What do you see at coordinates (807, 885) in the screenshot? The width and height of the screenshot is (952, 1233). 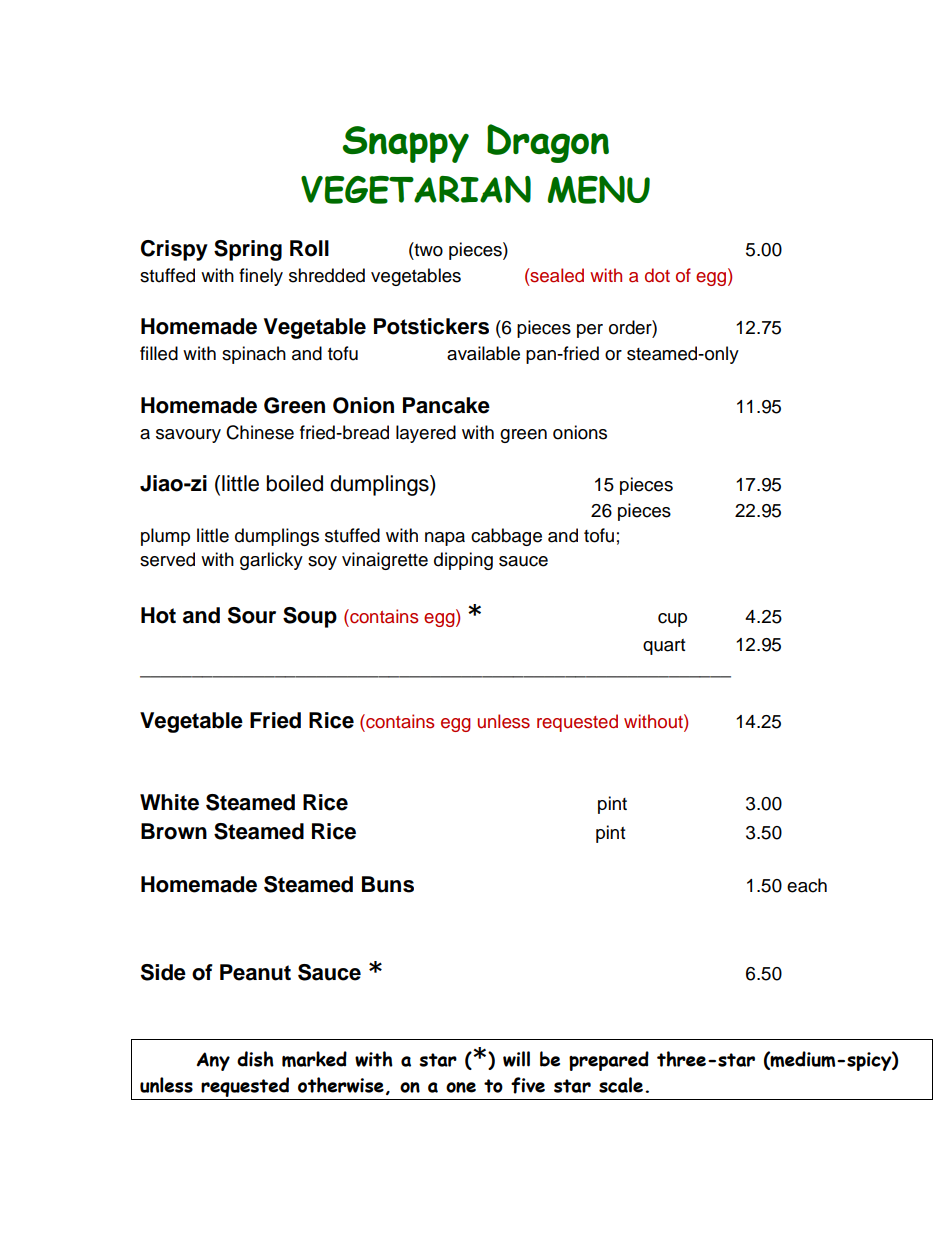 I see `each` at bounding box center [807, 885].
